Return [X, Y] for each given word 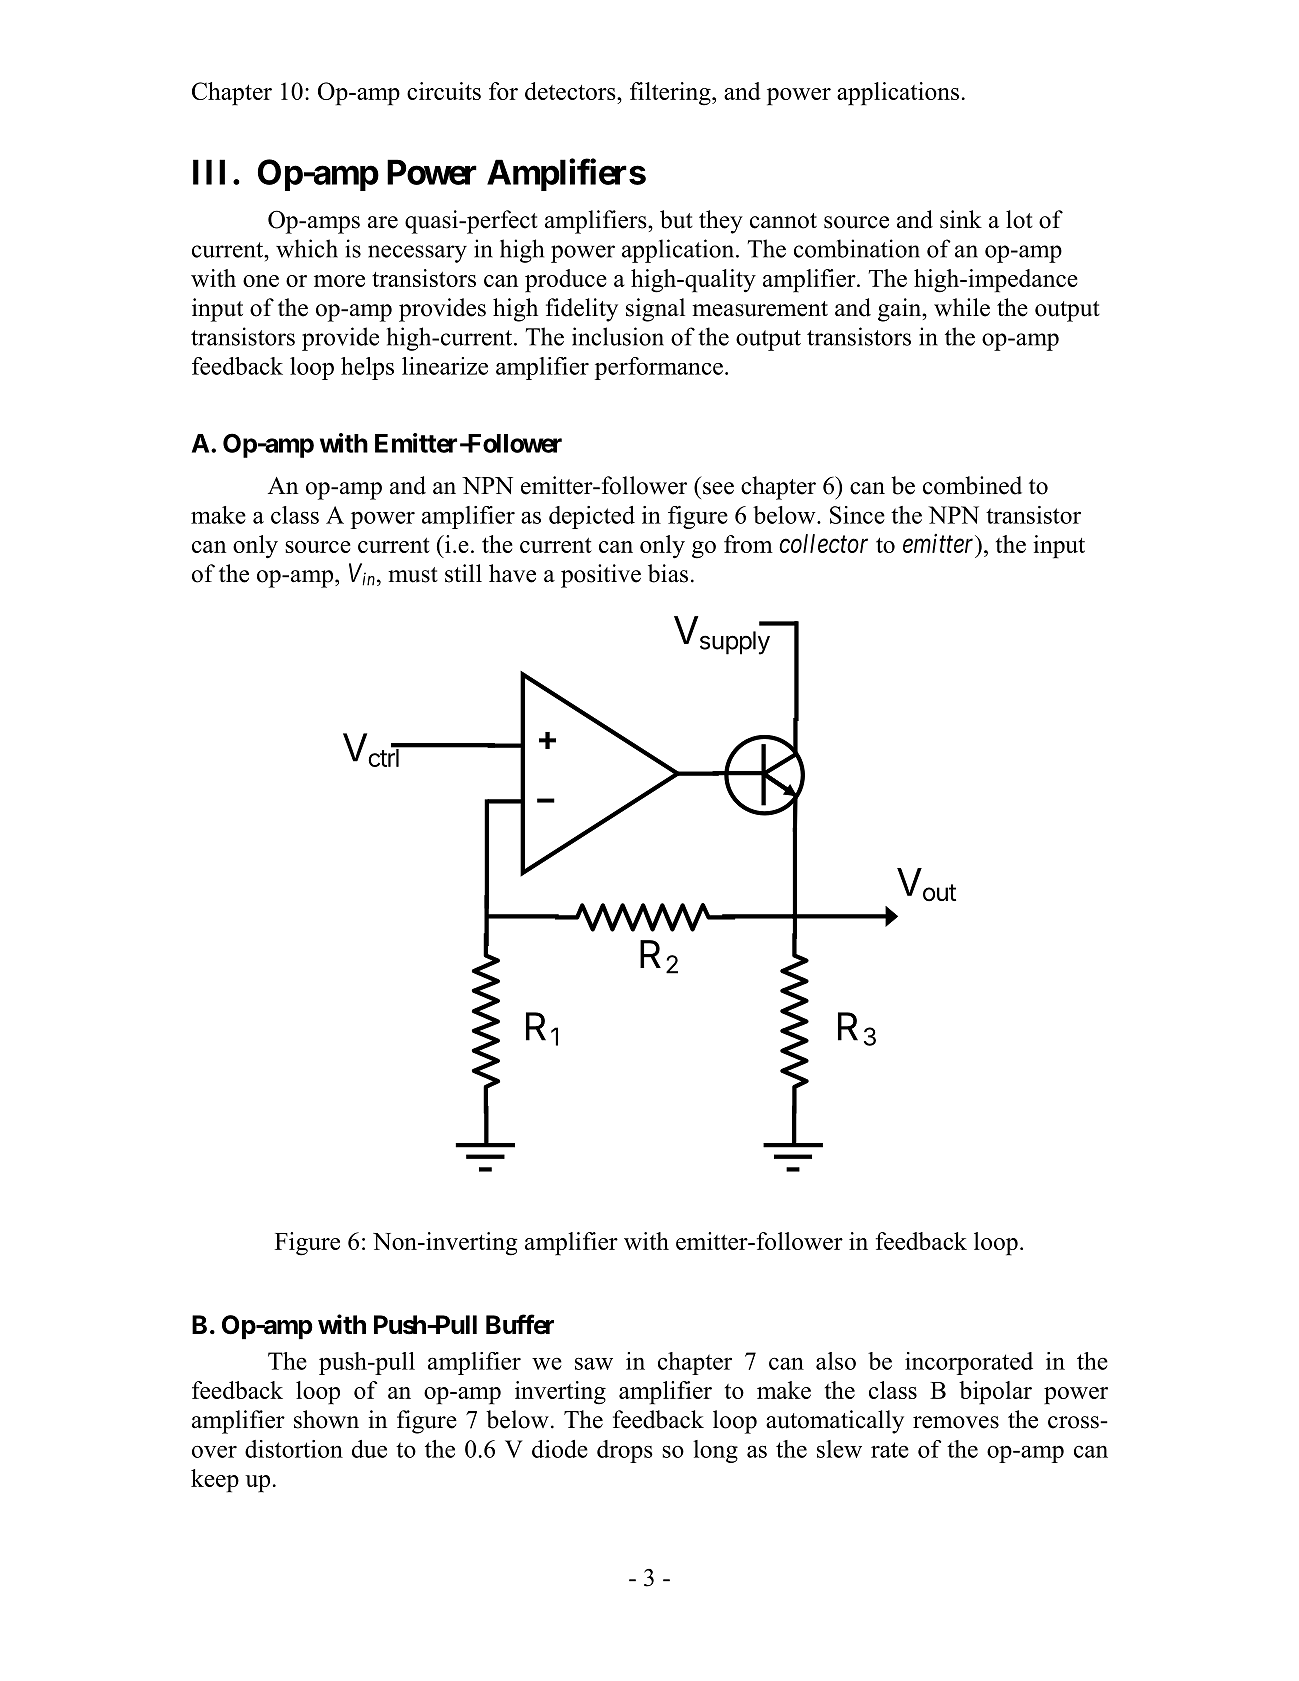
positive [601, 576]
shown [326, 1419]
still [463, 573]
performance [659, 368]
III [209, 172]
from [748, 544]
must [413, 575]
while [962, 307]
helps [367, 368]
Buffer [520, 1324]
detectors [571, 91]
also [836, 1361]
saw [594, 1363]
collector [823, 543]
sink [961, 219]
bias [668, 573]
